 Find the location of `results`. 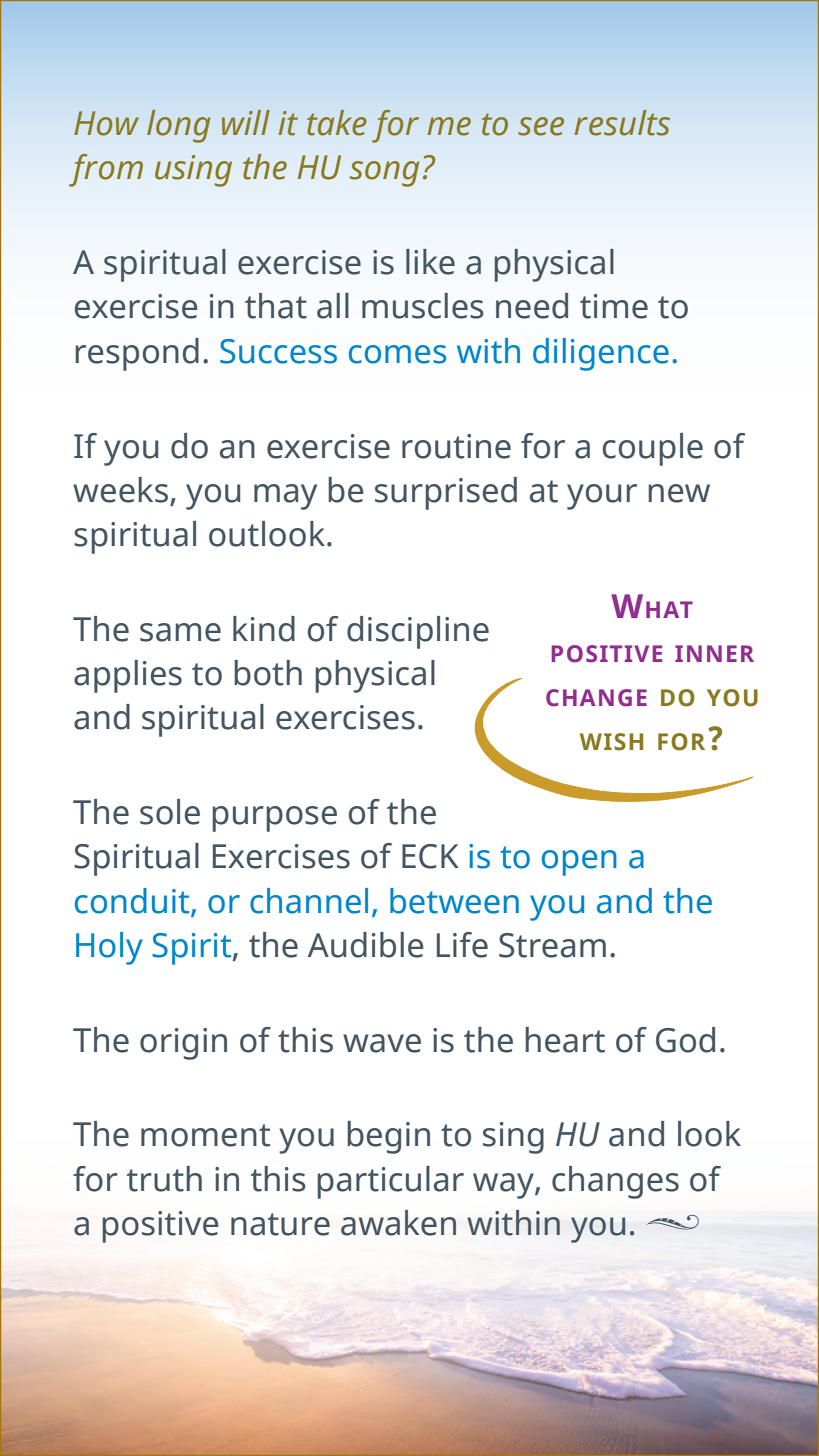

results is located at coordinates (622, 123).
